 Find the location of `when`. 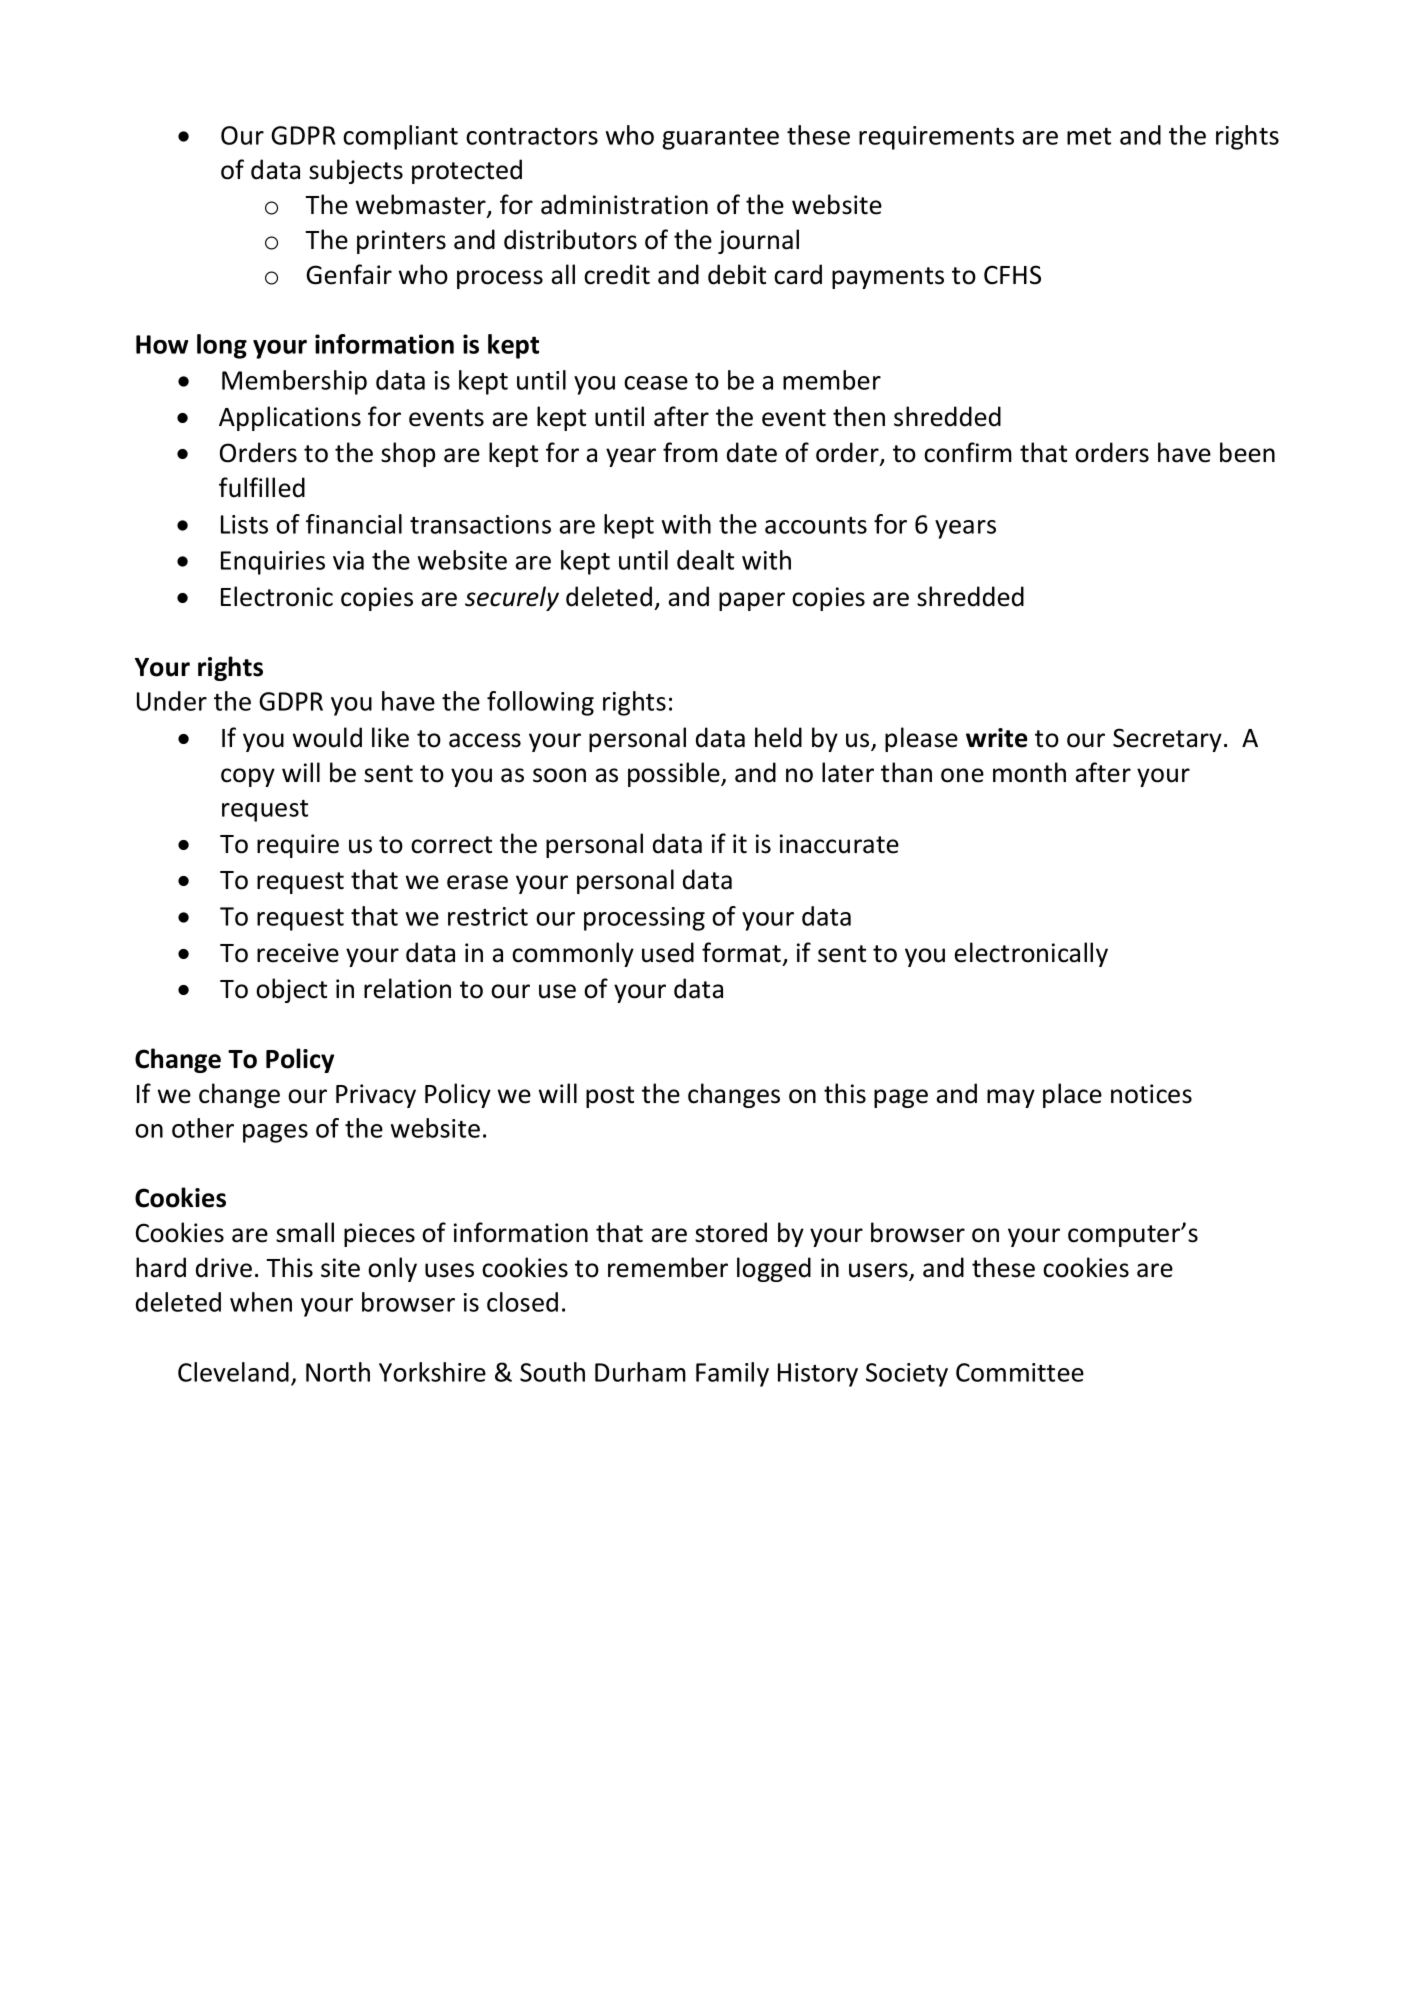

when is located at coordinates (261, 1302).
